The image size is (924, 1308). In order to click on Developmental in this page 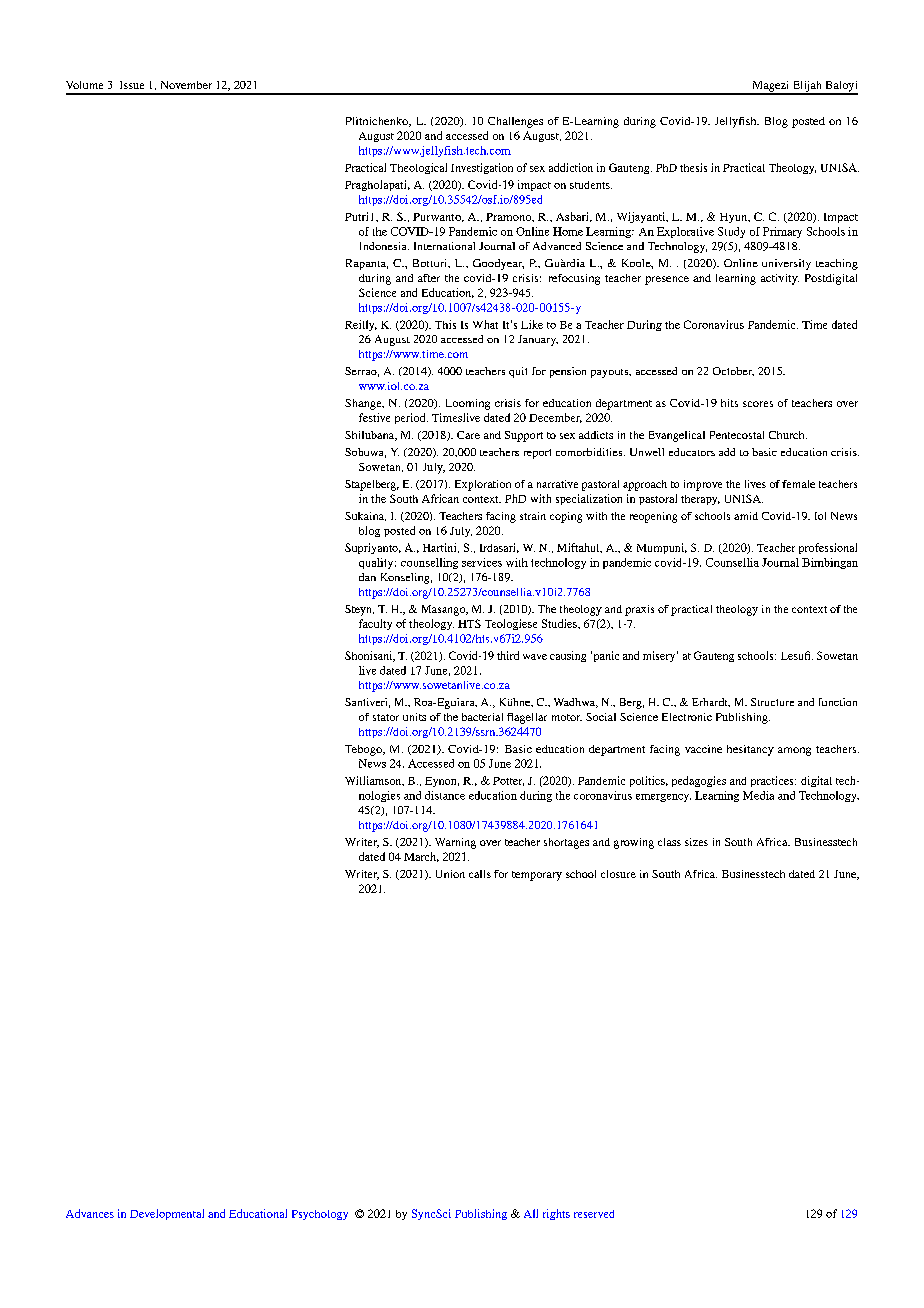, I will do `click(167, 1214)`.
